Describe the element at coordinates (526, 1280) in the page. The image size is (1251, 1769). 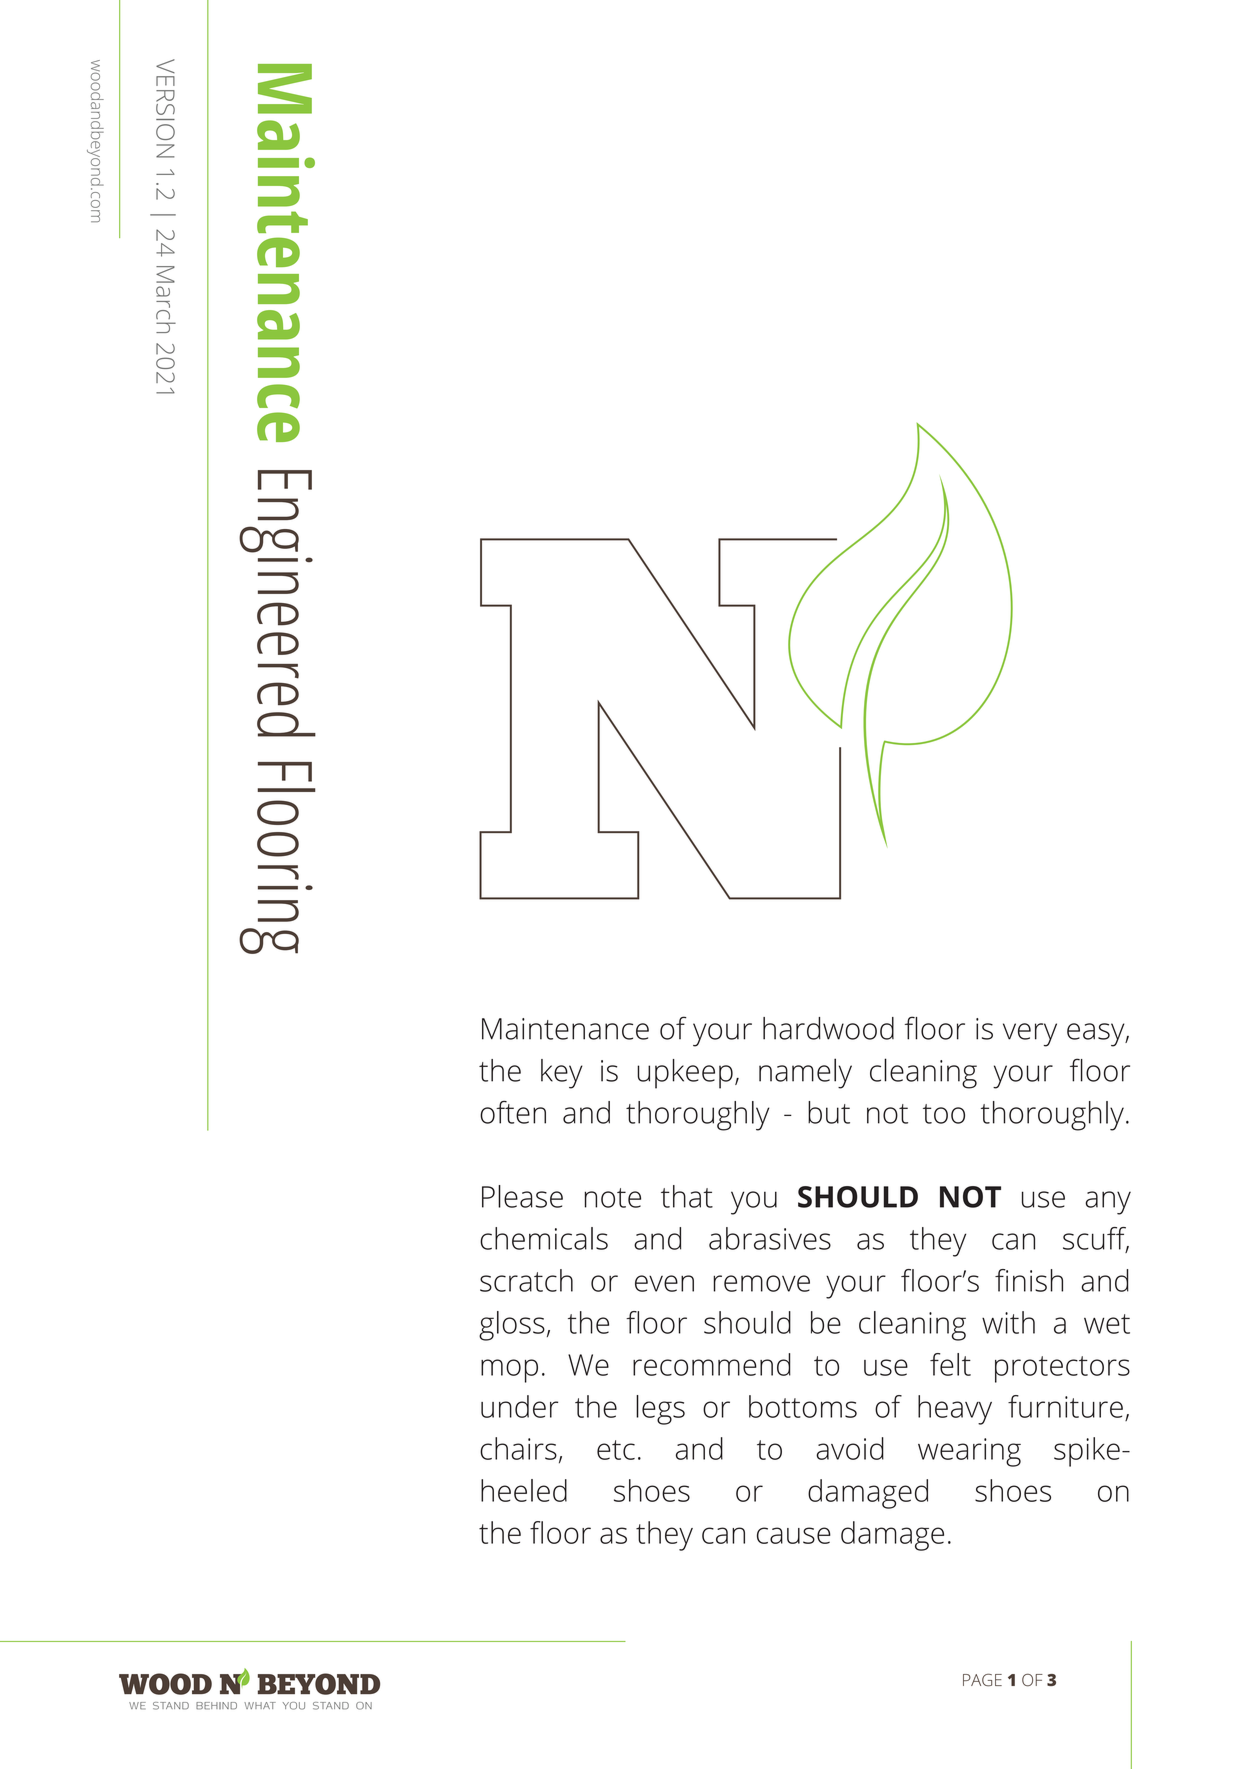
I see `scratch` at that location.
